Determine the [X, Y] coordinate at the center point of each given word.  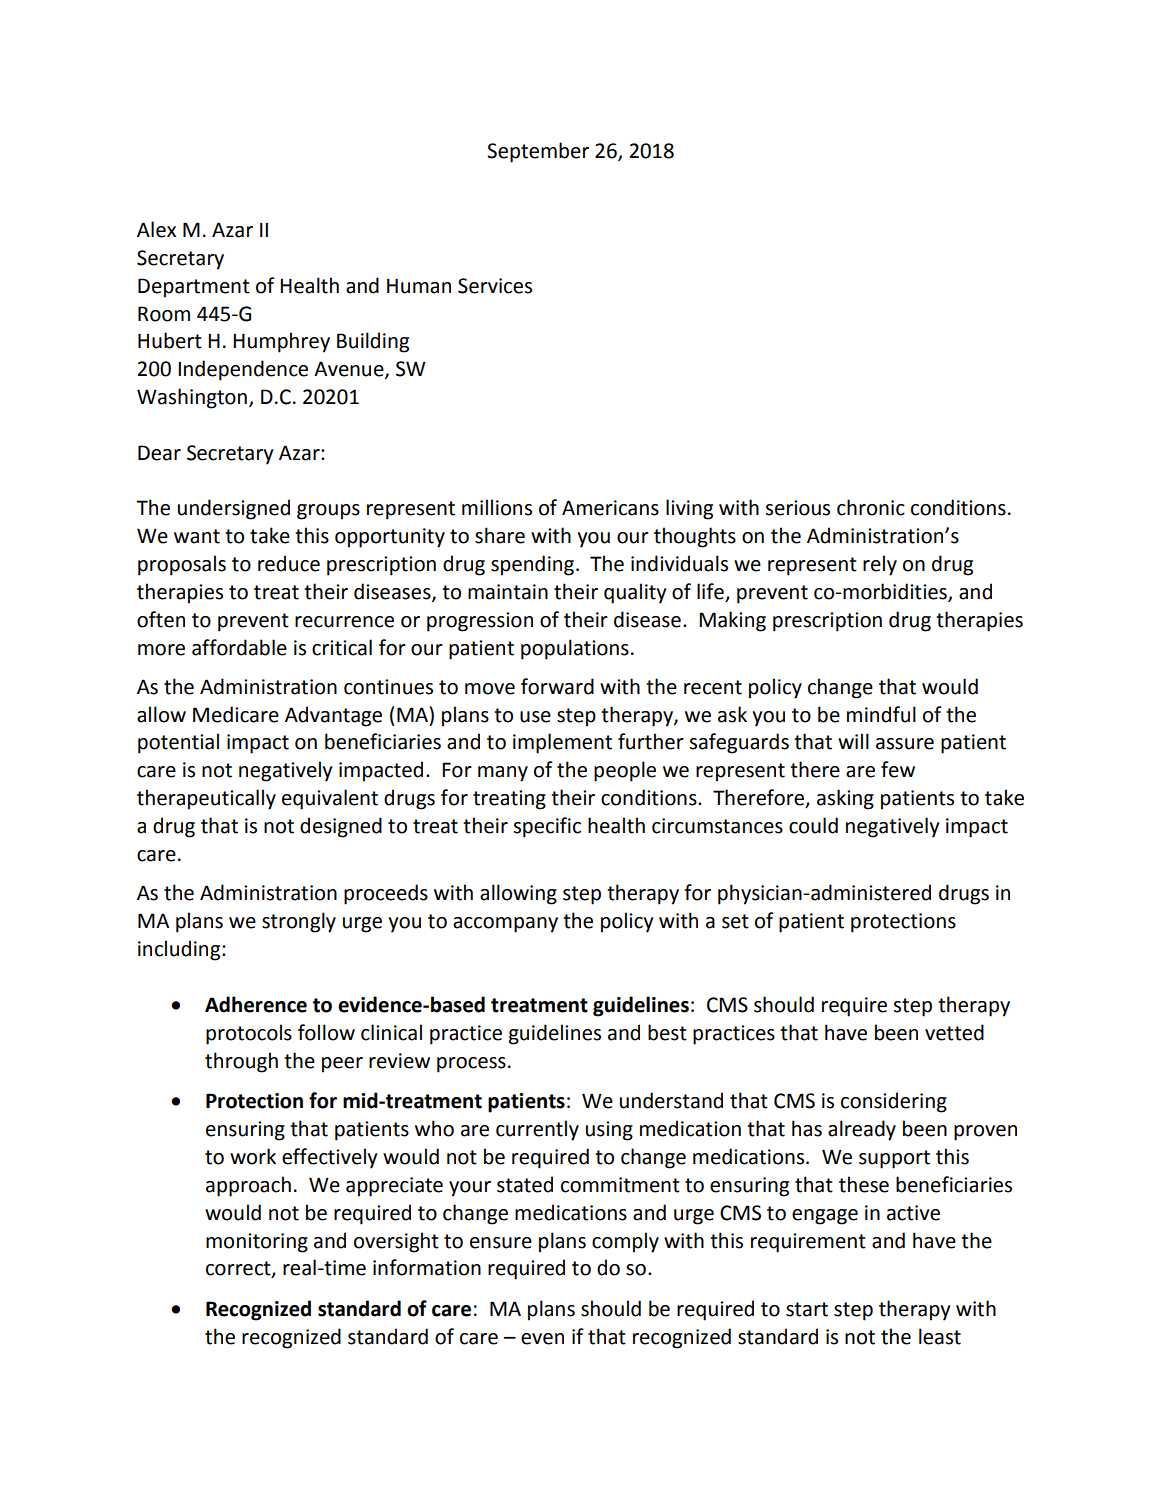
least [940, 1336]
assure [905, 744]
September [538, 152]
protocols [249, 1034]
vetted [954, 1032]
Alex [156, 229]
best [667, 1032]
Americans [610, 508]
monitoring [257, 1243]
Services [495, 286]
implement [562, 743]
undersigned [234, 509]
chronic [871, 507]
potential [178, 743]
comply [625, 1242]
